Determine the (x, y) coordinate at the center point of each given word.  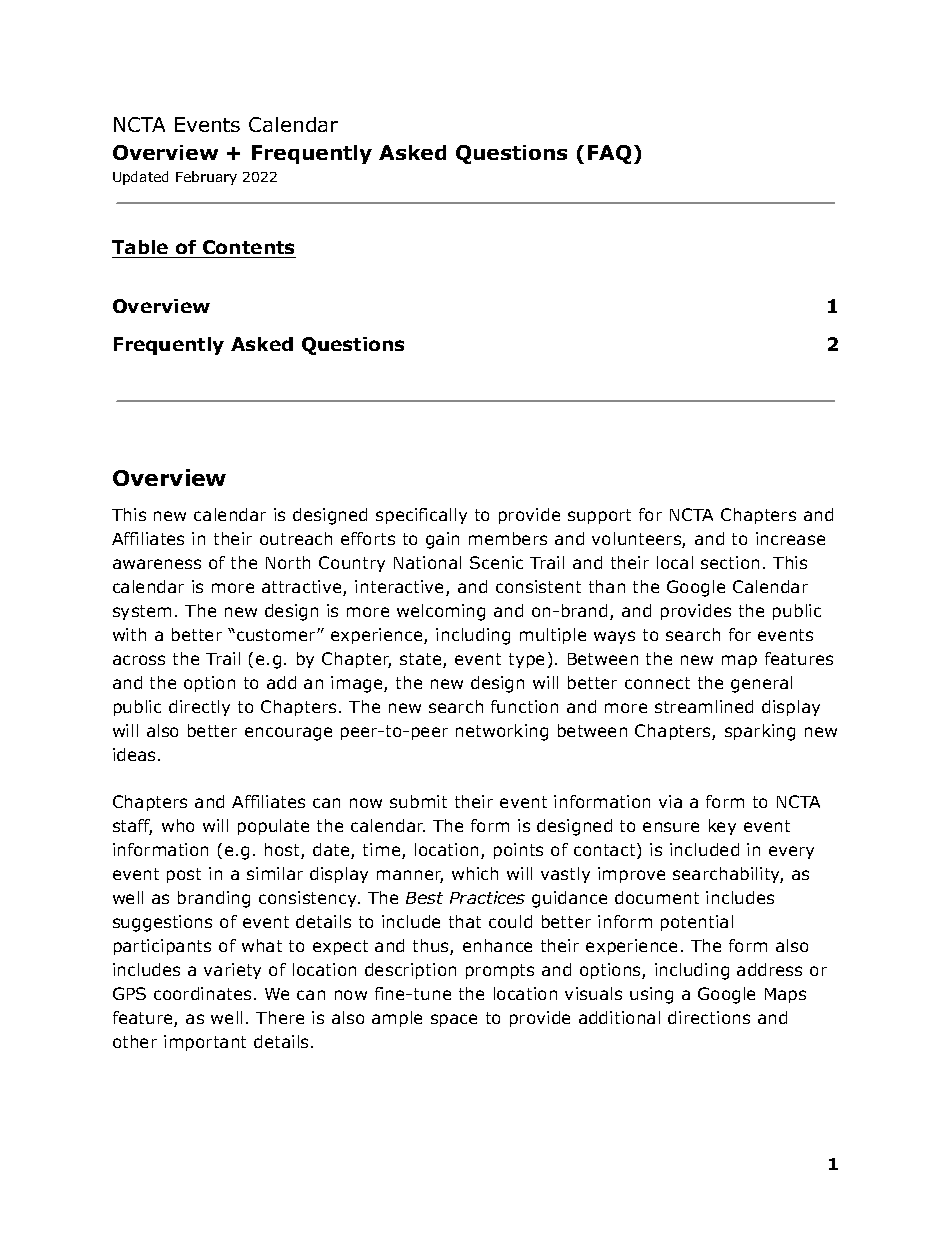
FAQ (609, 154)
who (178, 825)
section (730, 562)
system (142, 612)
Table (141, 249)
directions (709, 1017)
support (599, 516)
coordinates (202, 993)
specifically (421, 516)
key (722, 827)
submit (418, 801)
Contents (248, 249)
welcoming (441, 612)
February (206, 178)
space (454, 1020)
